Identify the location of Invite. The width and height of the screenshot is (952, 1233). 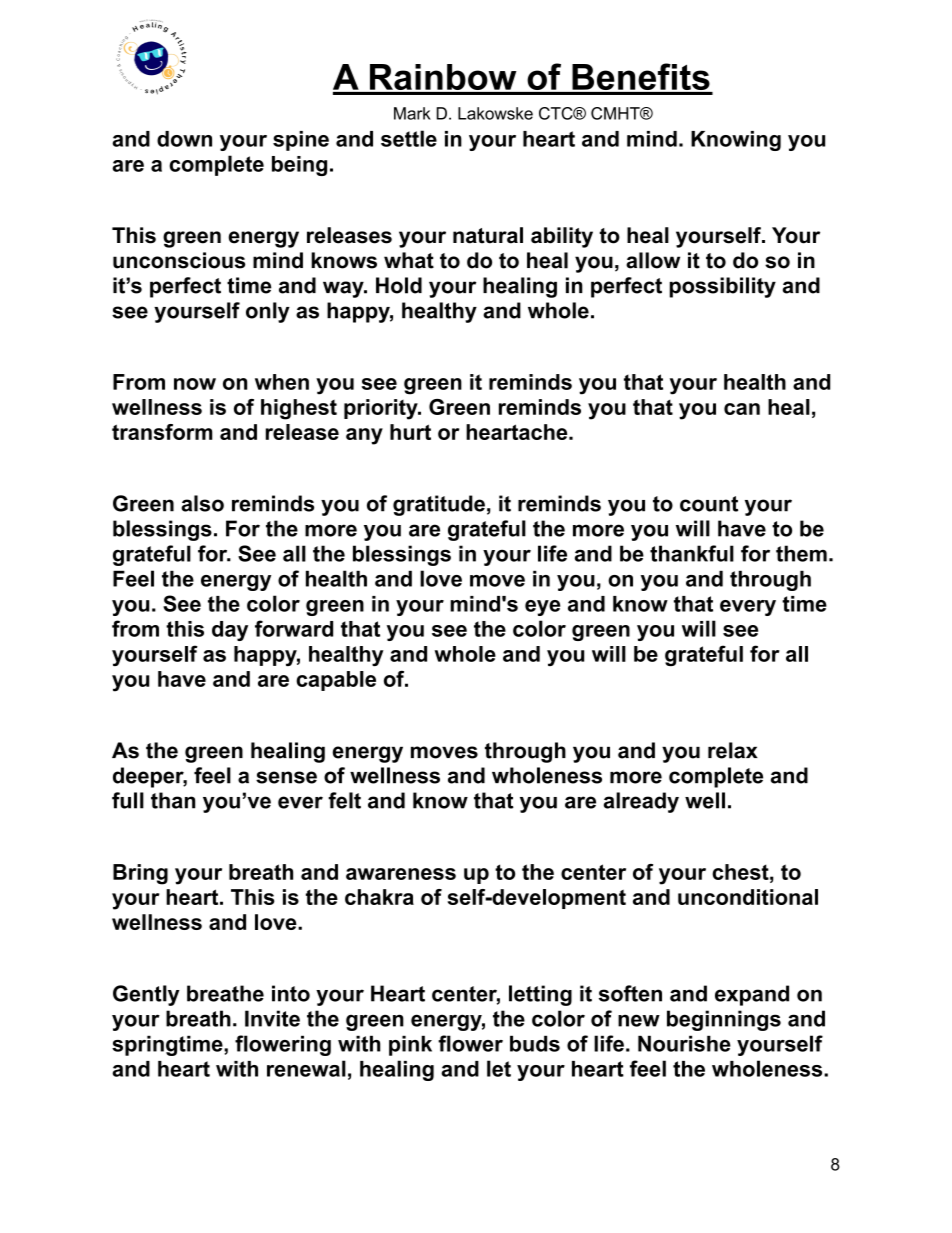
(272, 1018).
